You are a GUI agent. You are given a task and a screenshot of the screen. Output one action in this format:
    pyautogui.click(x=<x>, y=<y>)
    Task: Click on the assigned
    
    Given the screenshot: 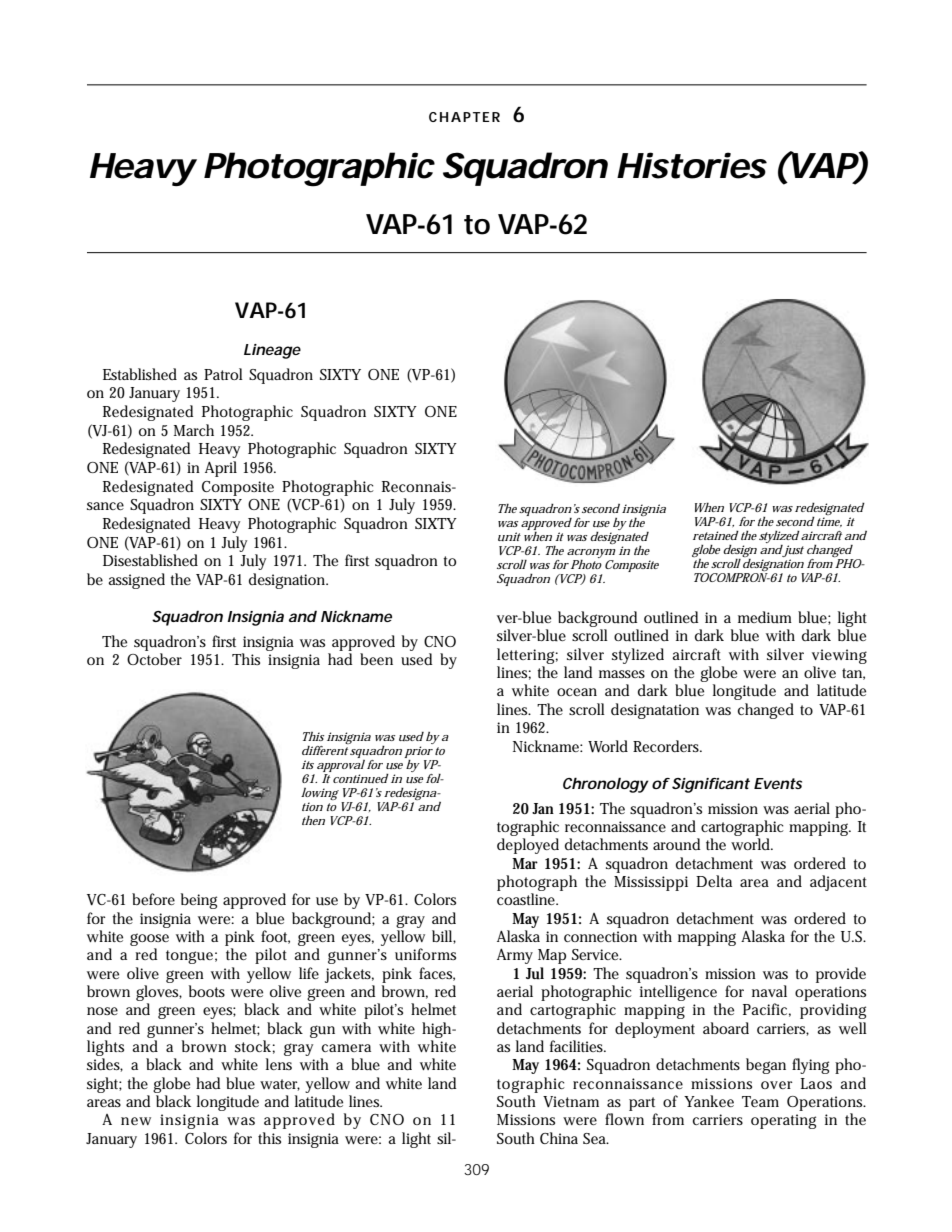 What is the action you would take?
    pyautogui.click(x=136, y=581)
